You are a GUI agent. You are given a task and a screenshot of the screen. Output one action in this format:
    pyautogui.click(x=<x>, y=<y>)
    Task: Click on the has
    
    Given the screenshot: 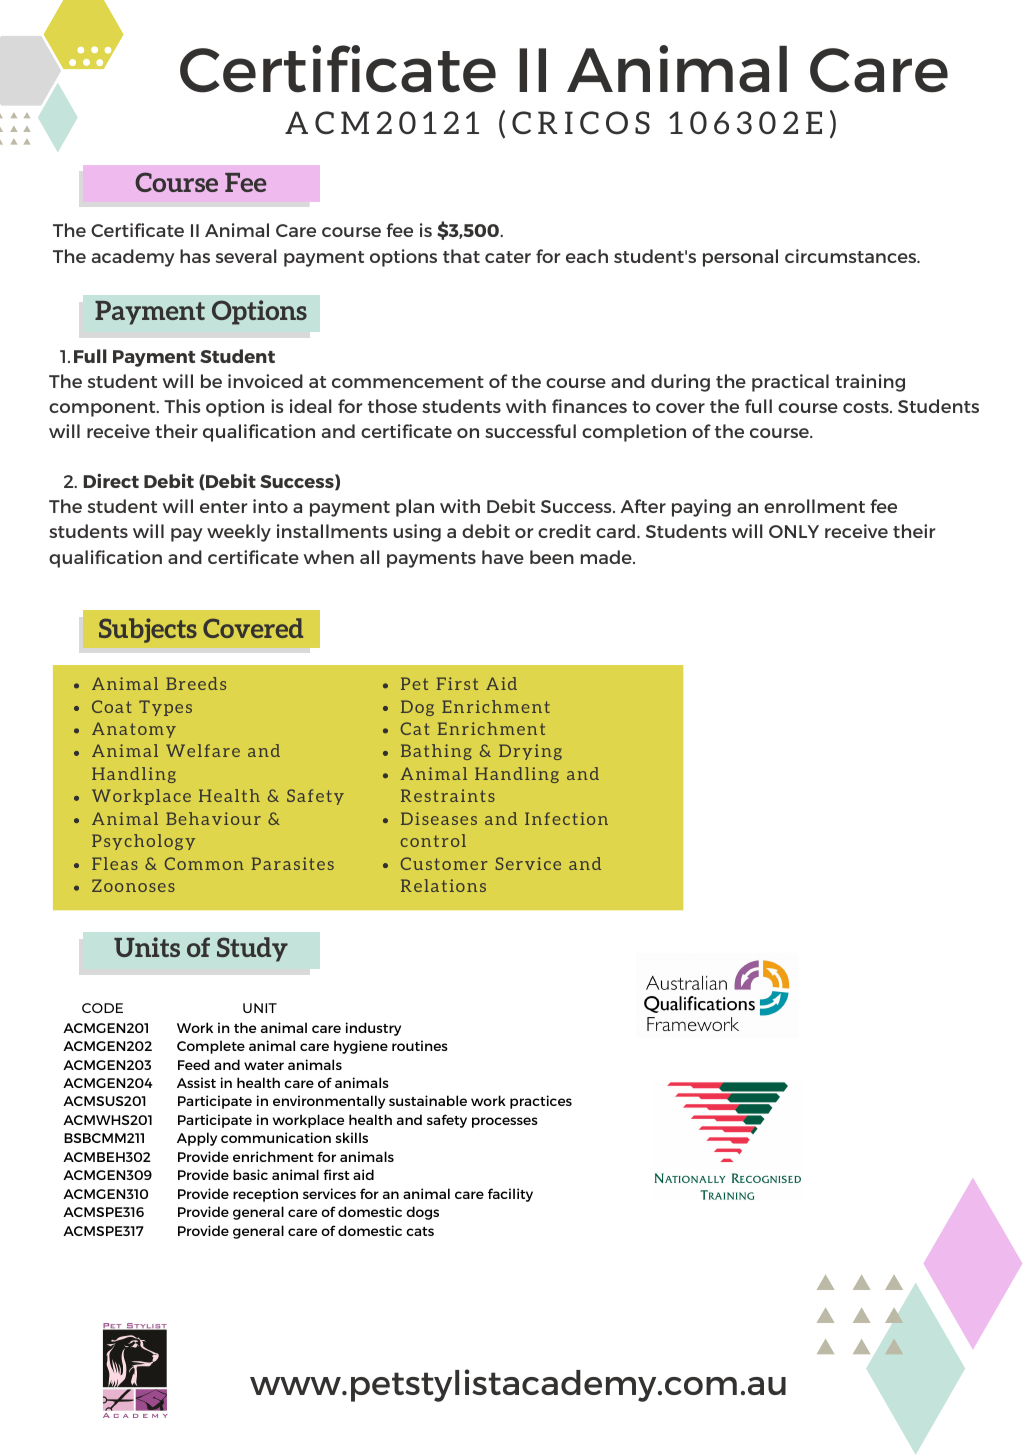 What is the action you would take?
    pyautogui.click(x=195, y=256)
